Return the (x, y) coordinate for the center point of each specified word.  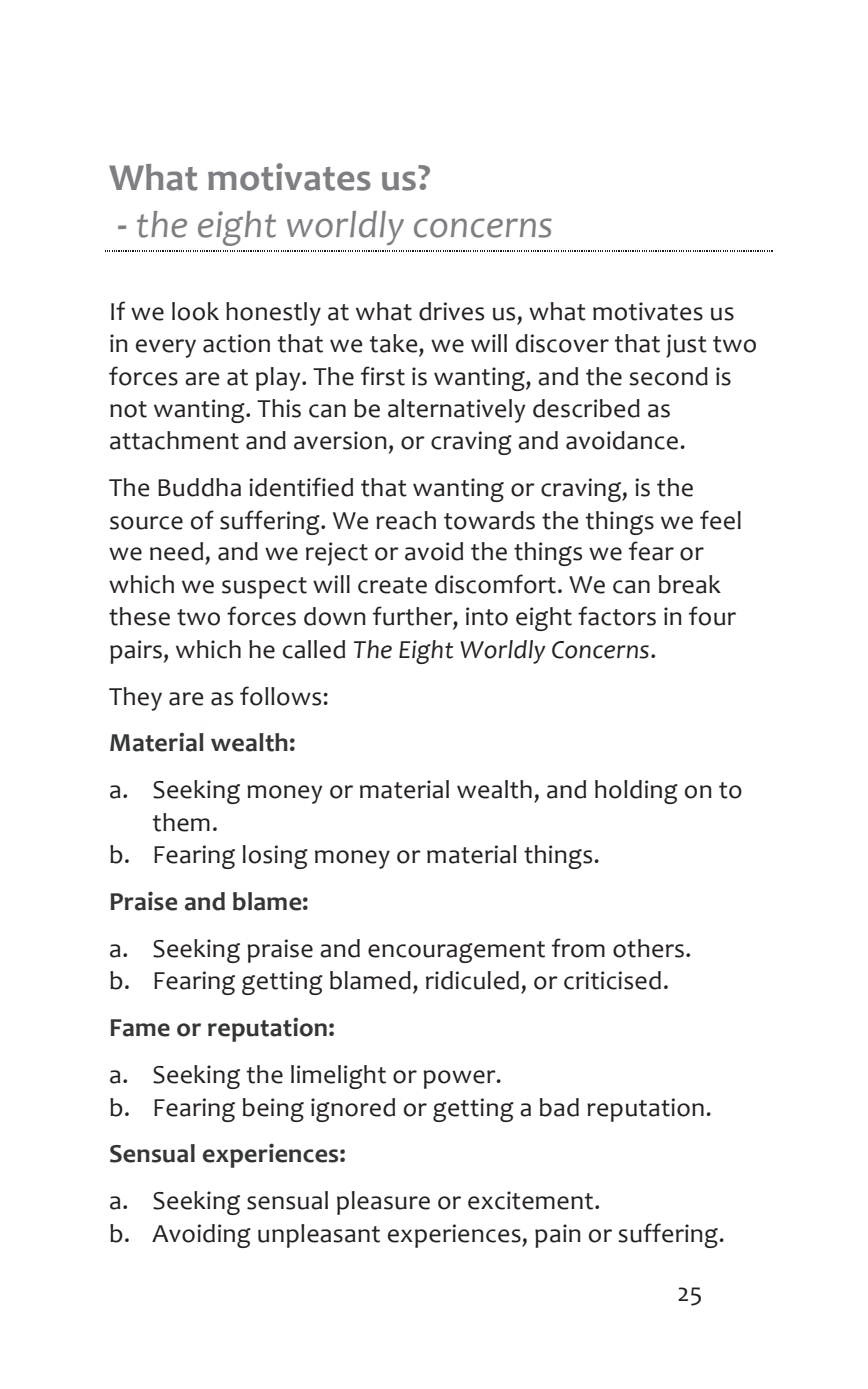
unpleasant (319, 1236)
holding (636, 792)
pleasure (383, 1203)
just (686, 346)
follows (282, 696)
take (395, 343)
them (181, 822)
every (166, 348)
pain (558, 1236)
